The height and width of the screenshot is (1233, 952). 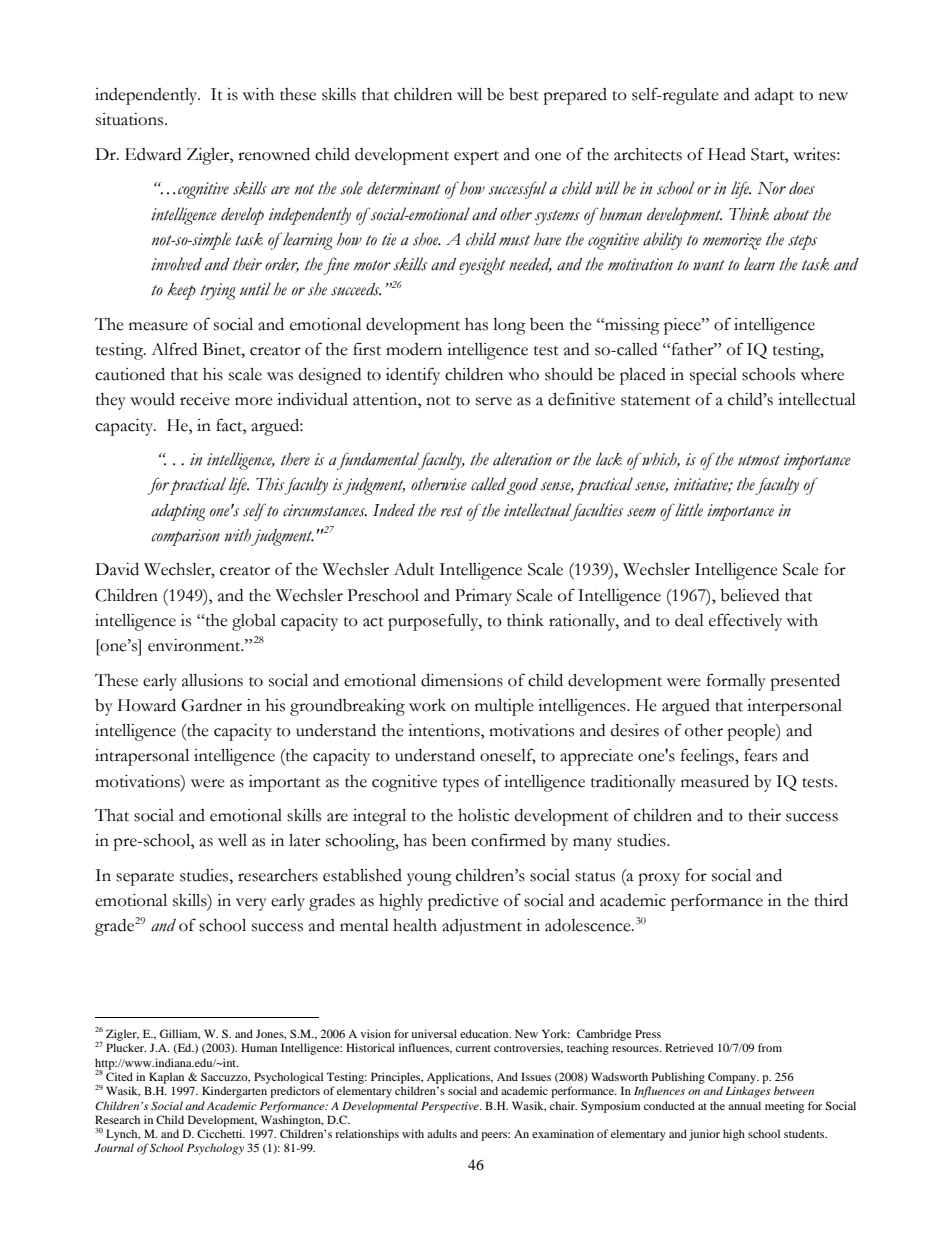 I want to click on annual, so click(x=744, y=1105).
